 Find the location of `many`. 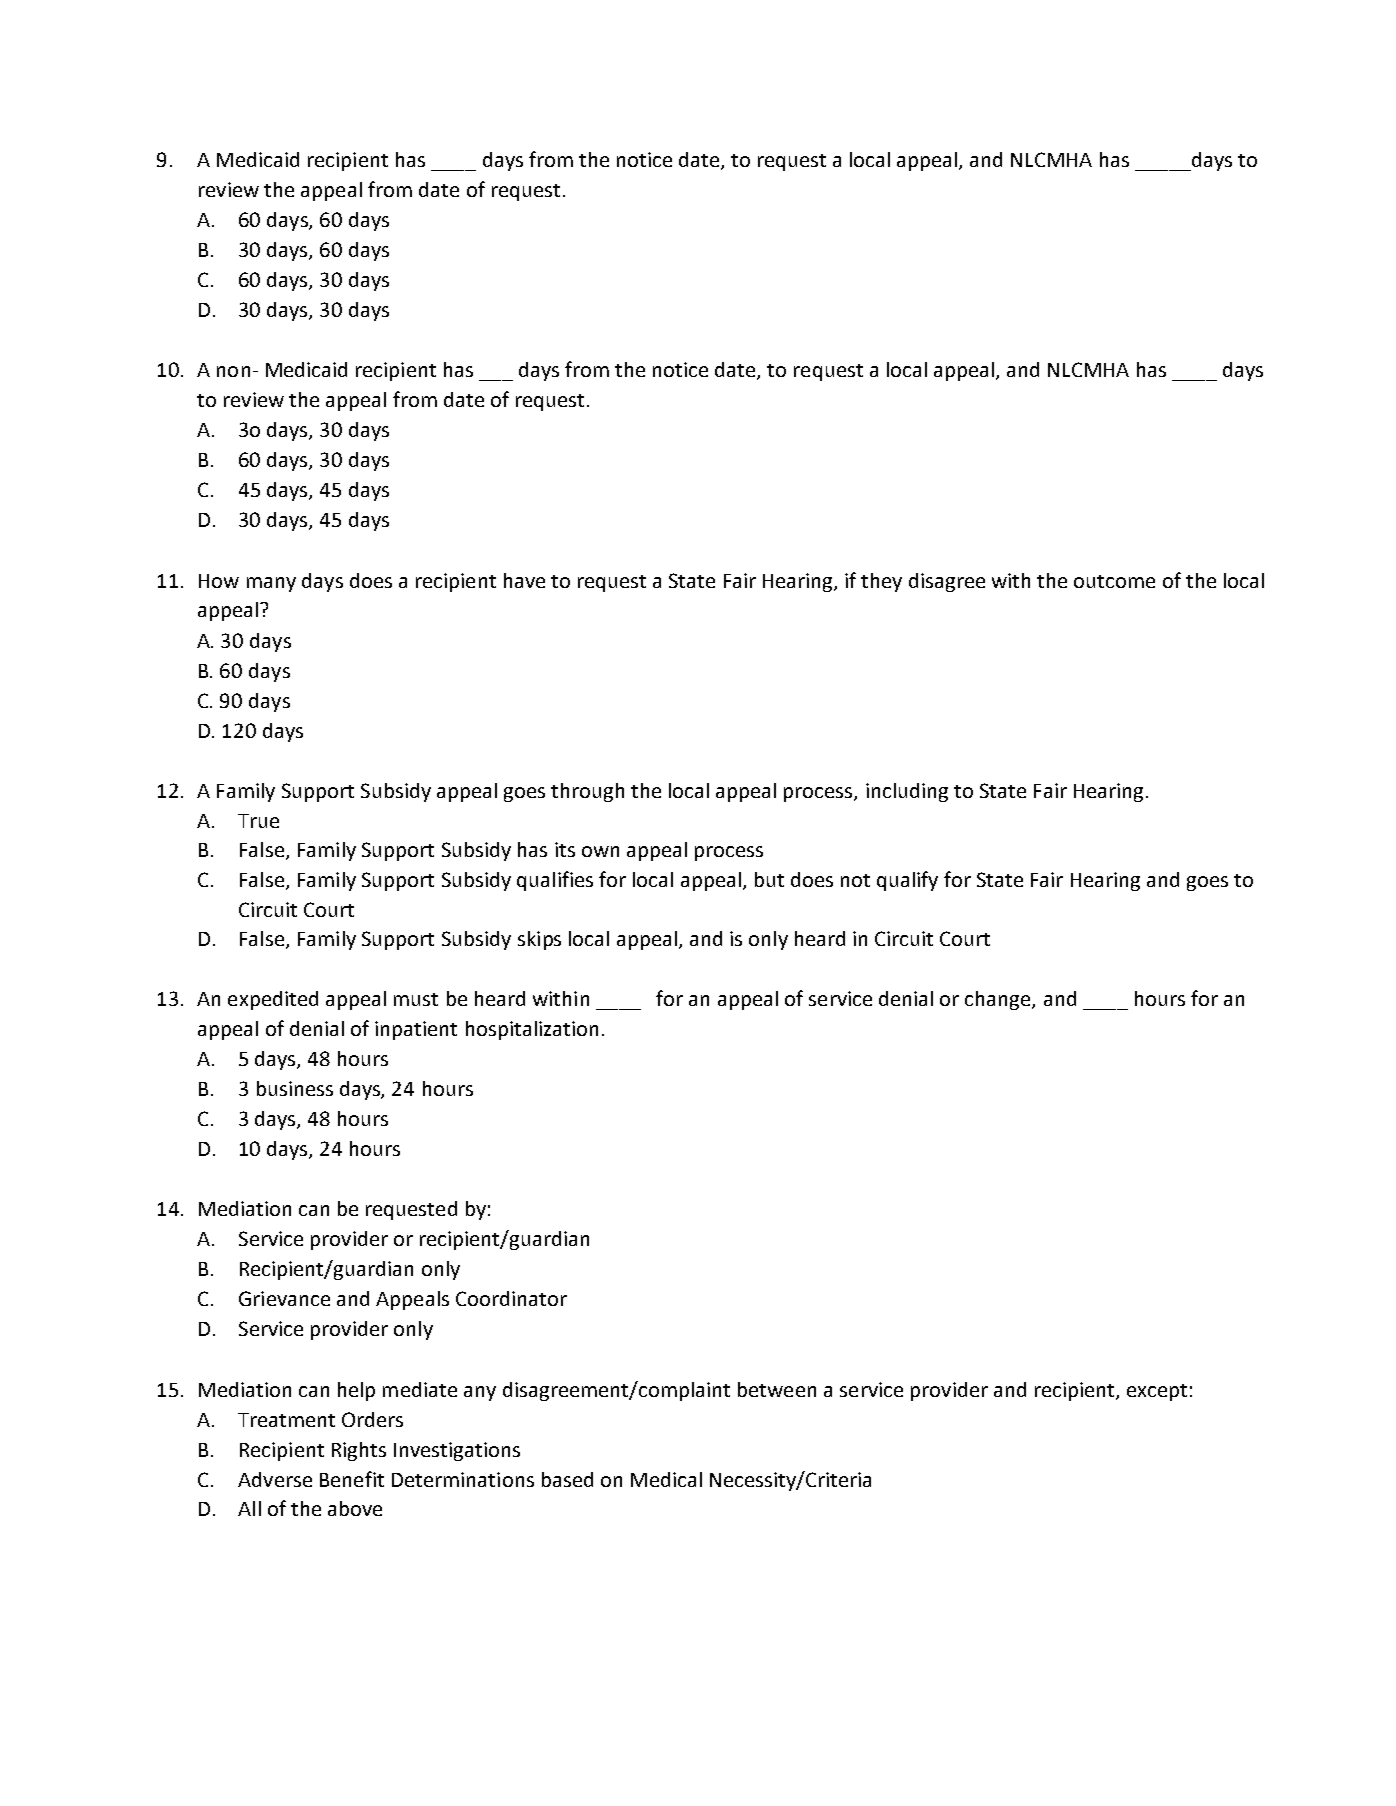

many is located at coordinates (271, 584).
